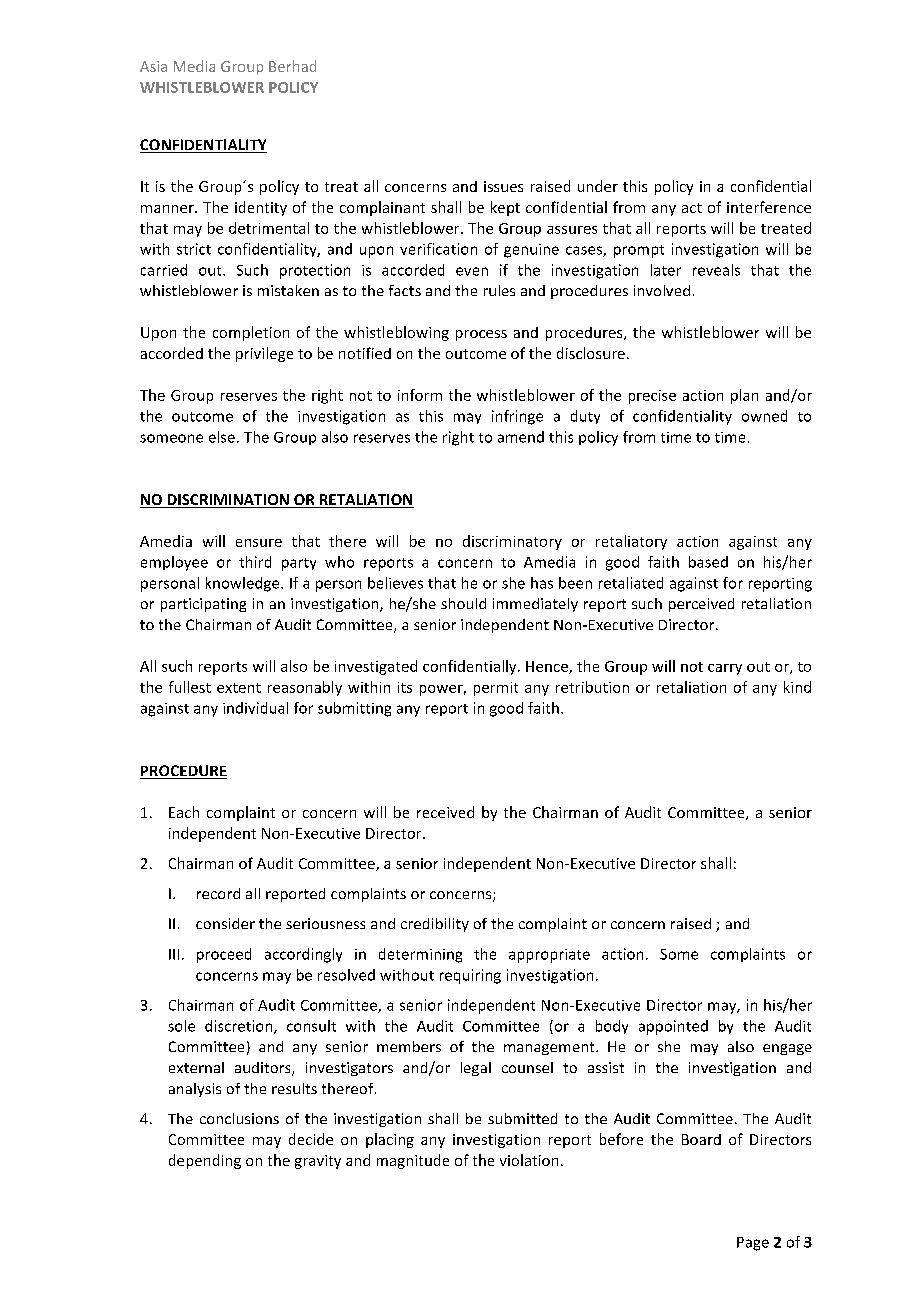  I want to click on extent, so click(239, 688).
